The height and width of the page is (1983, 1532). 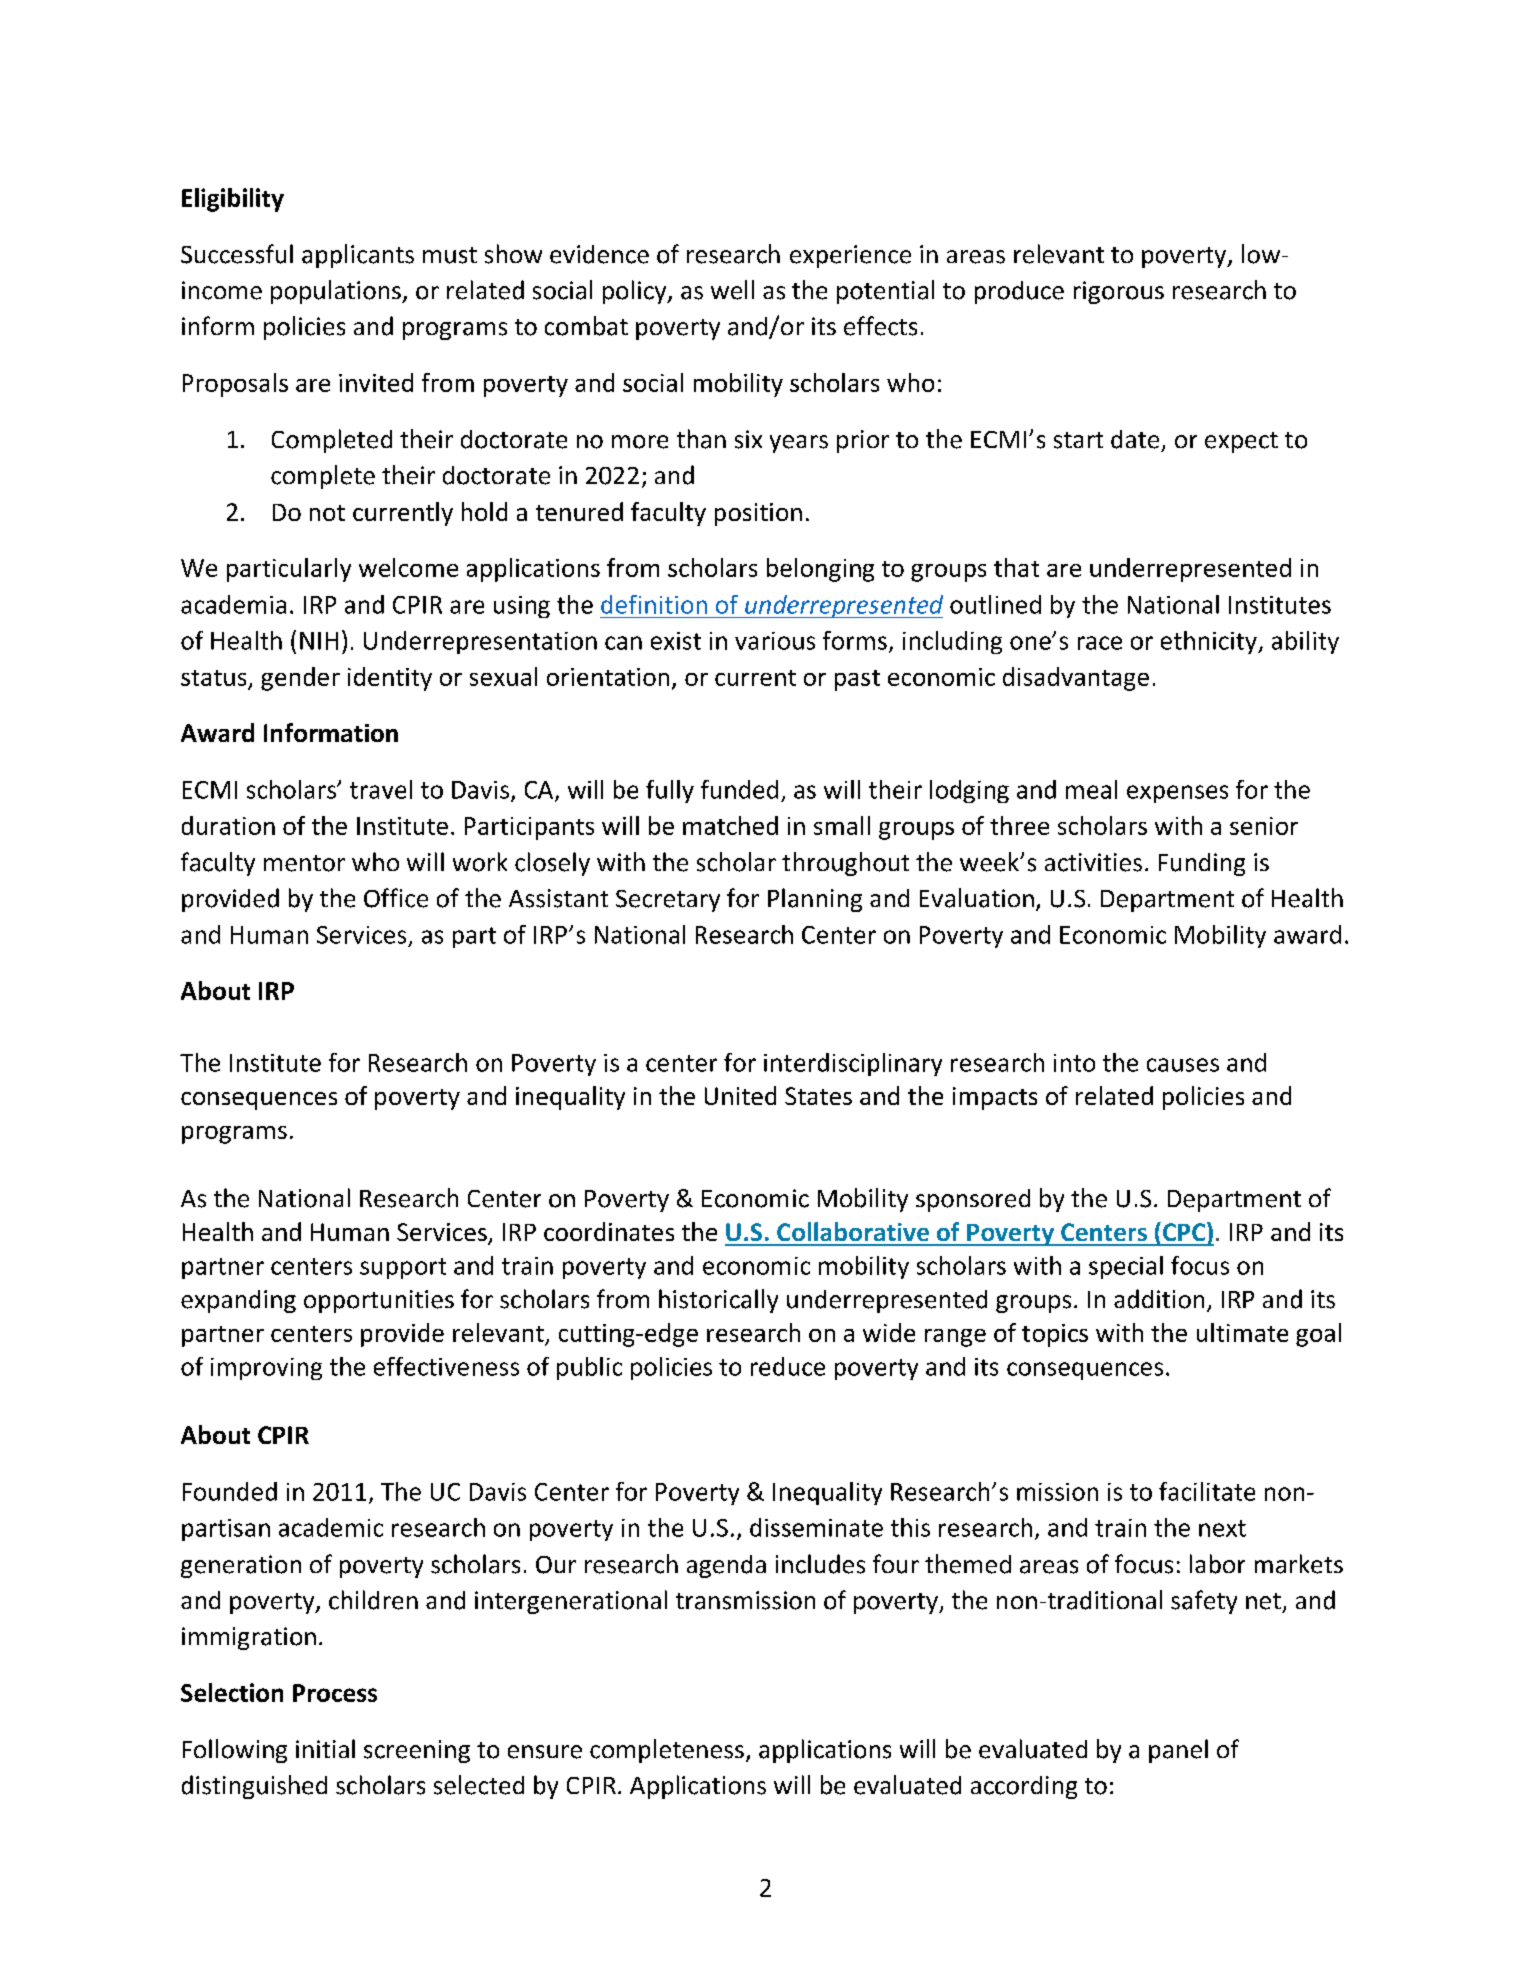 What do you see at coordinates (325, 1748) in the page?
I see `initial` at bounding box center [325, 1748].
